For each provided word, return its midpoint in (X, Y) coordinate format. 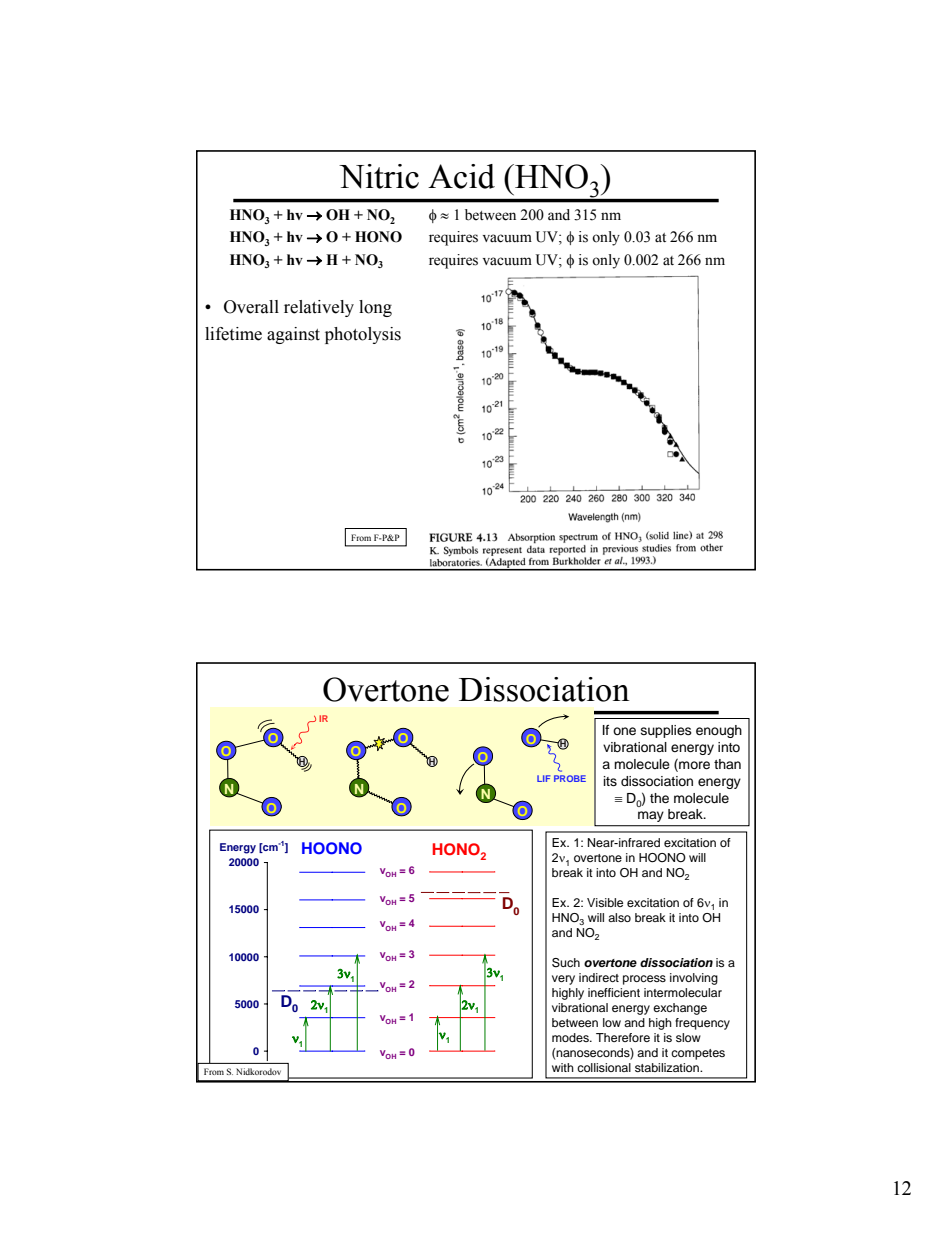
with (563, 1067)
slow (688, 1037)
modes (571, 1037)
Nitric (379, 176)
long (375, 308)
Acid (461, 176)
